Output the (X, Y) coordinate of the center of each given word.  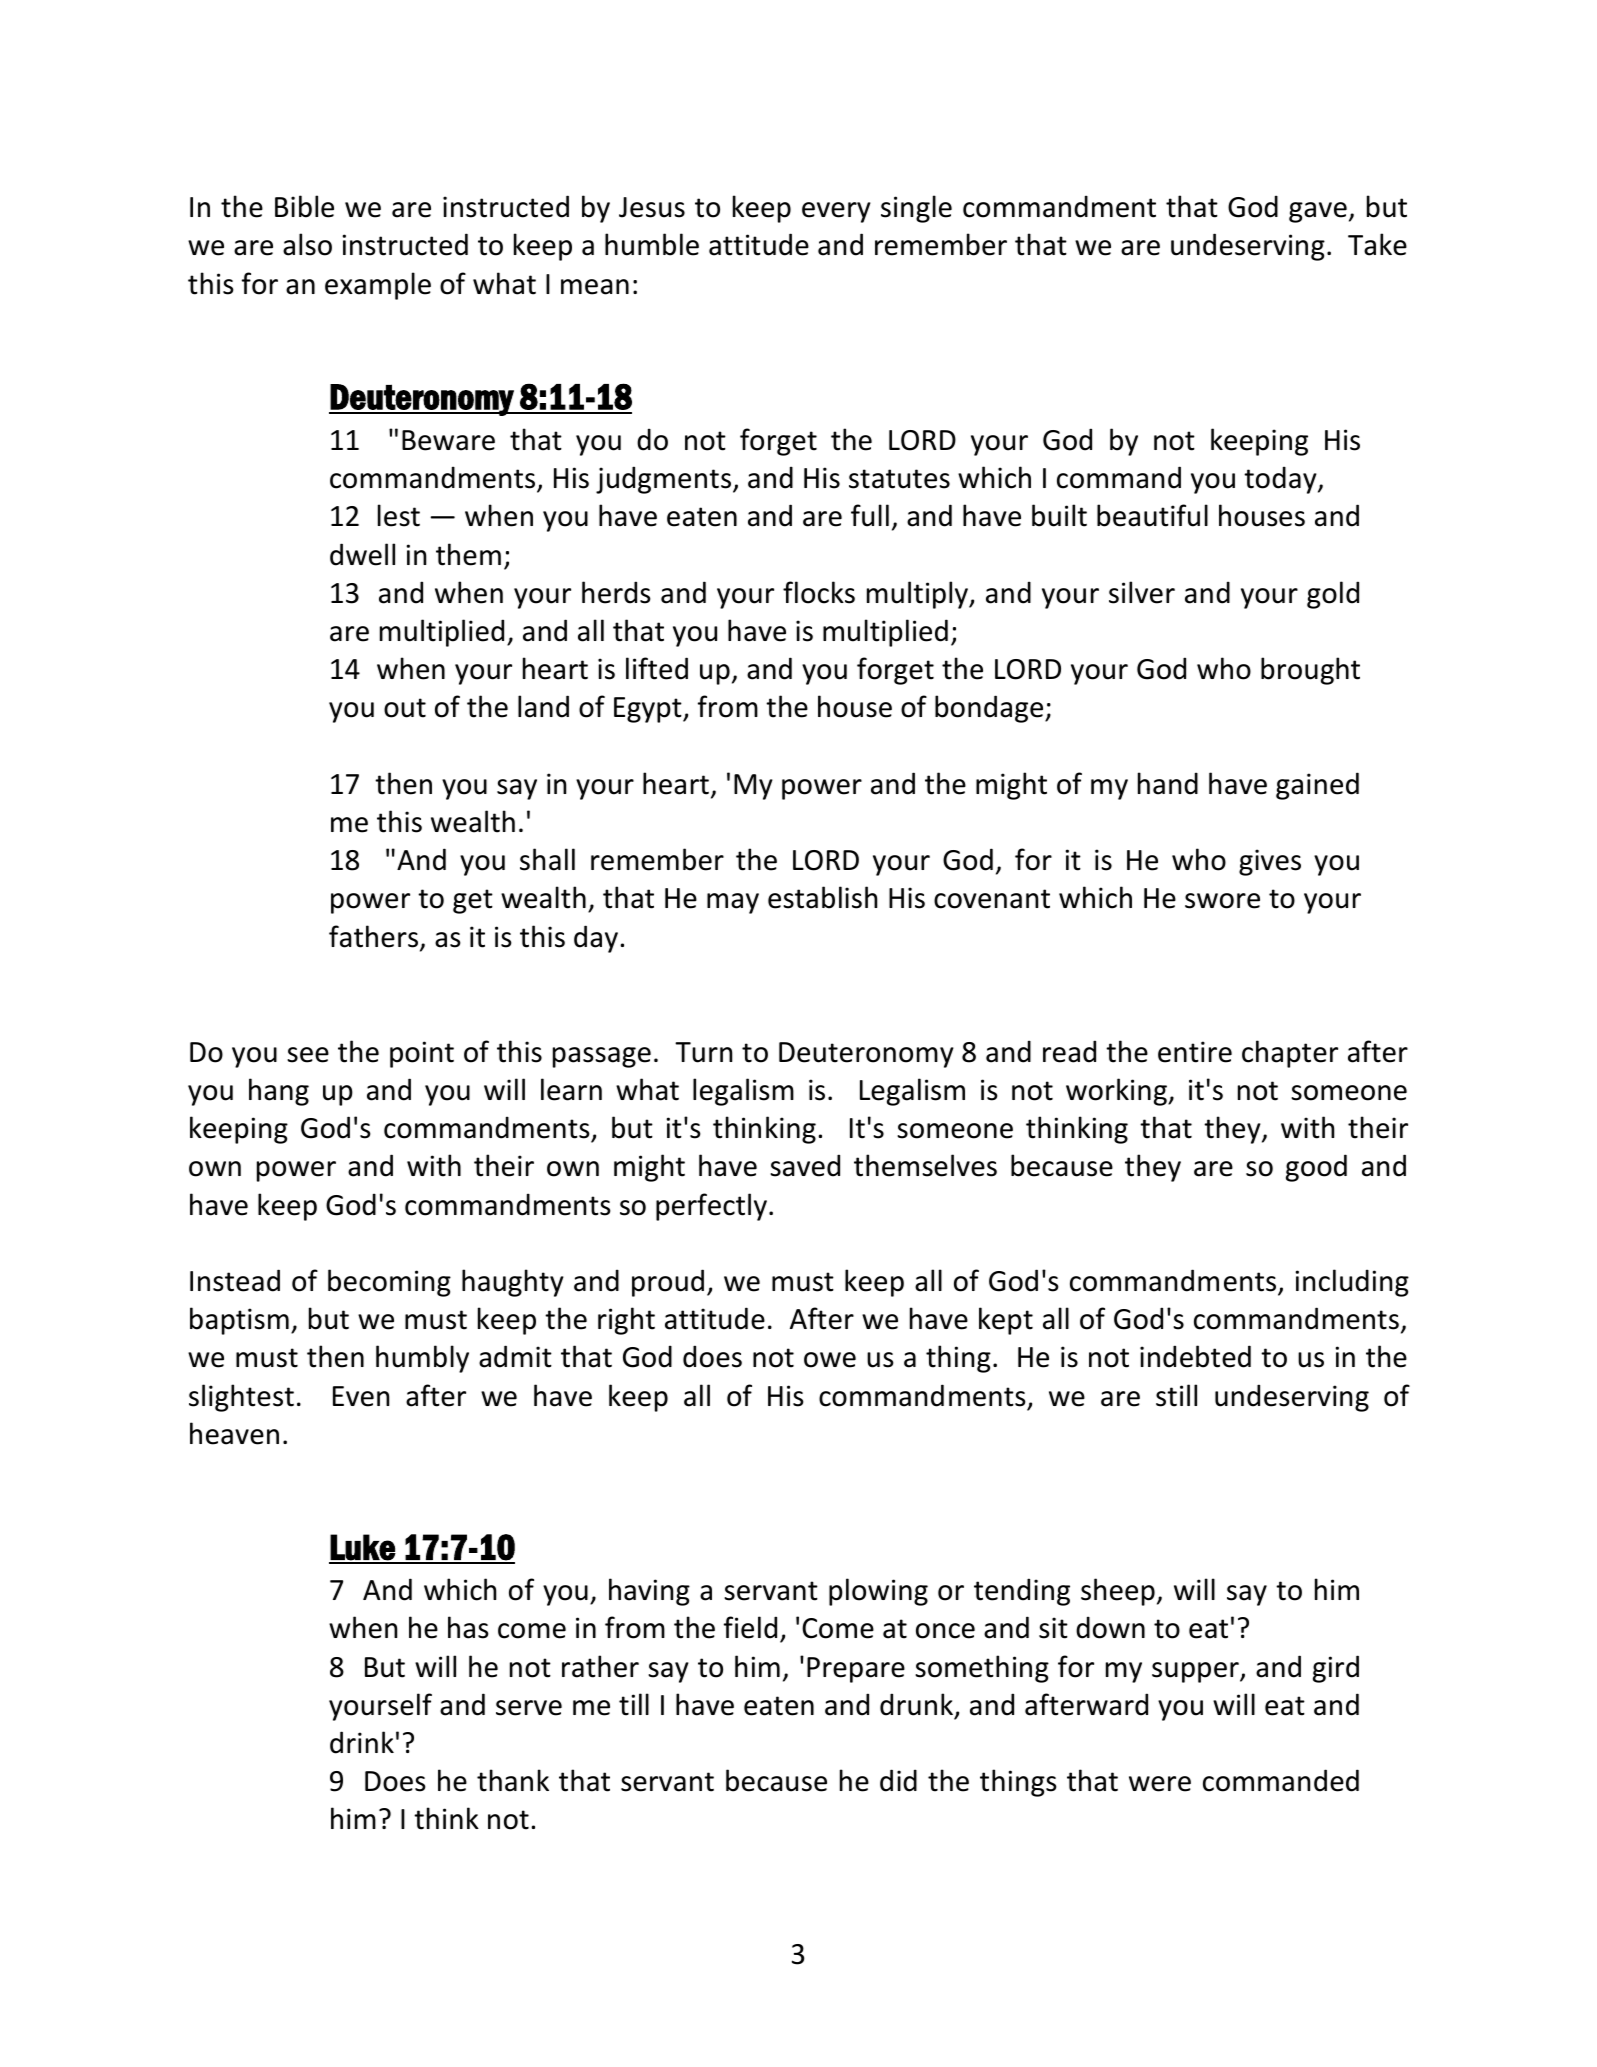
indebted (1195, 1356)
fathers (373, 936)
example (378, 286)
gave (1318, 212)
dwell (362, 554)
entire (1195, 1052)
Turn (703, 1052)
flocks (819, 592)
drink (362, 1742)
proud (668, 1283)
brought (1310, 671)
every (836, 212)
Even (361, 1396)
